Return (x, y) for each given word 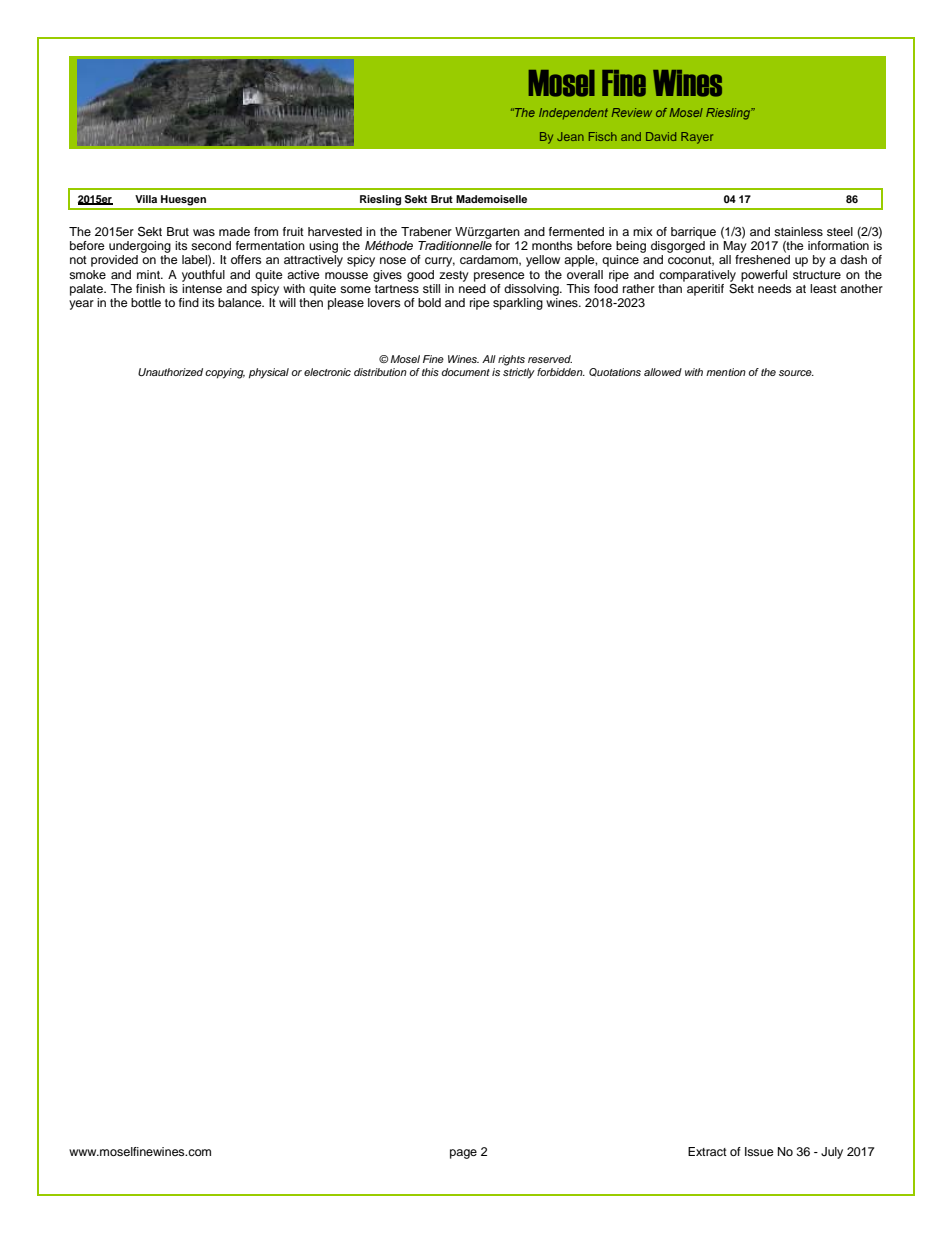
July (832, 1153)
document (465, 372)
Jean (570, 136)
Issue (759, 1151)
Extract (707, 1151)
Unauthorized (170, 372)
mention (726, 372)
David (661, 136)
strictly (519, 372)
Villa (146, 199)
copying (225, 373)
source (796, 373)
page (463, 1154)
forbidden (561, 372)
